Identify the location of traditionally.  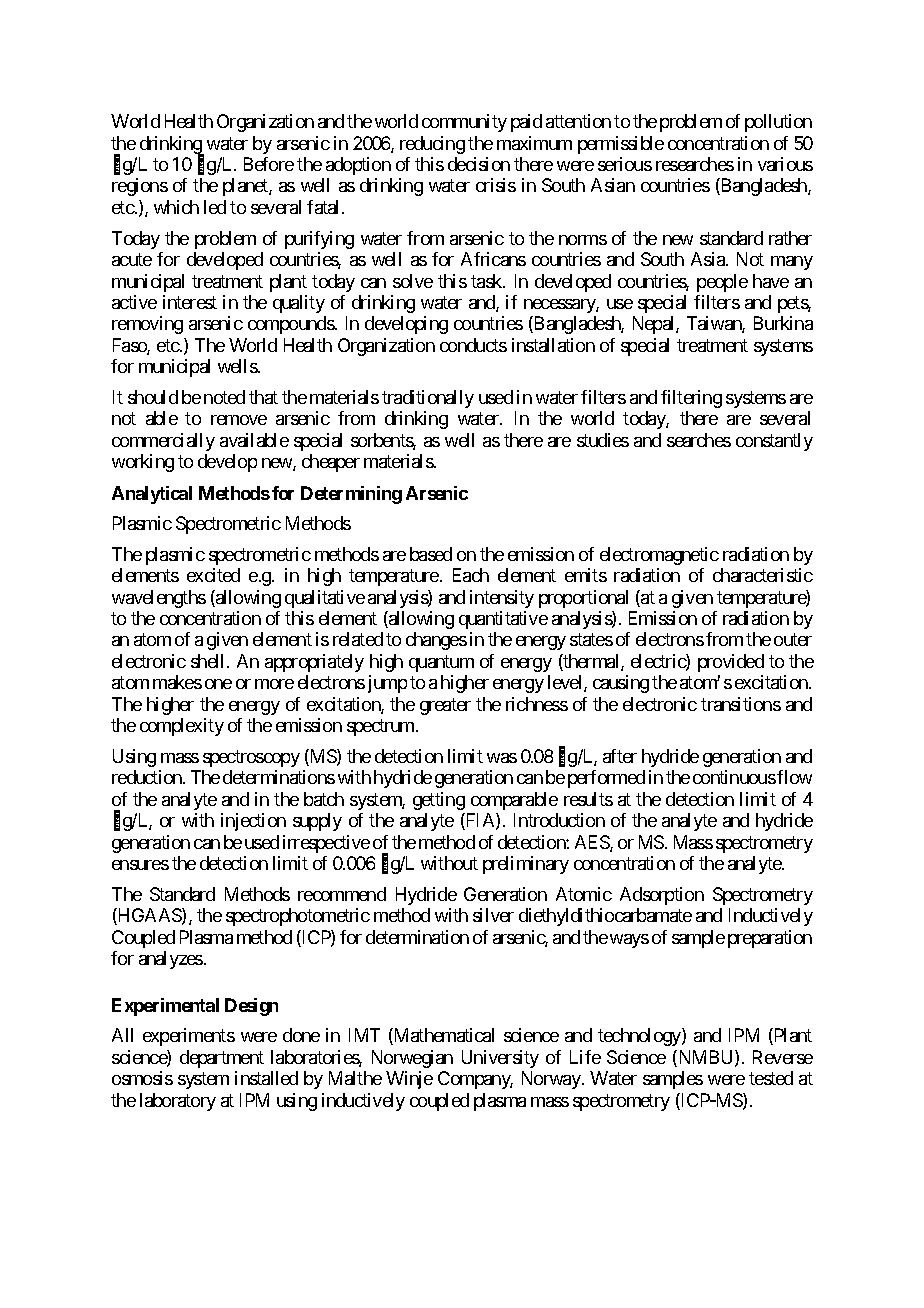
(428, 399).
